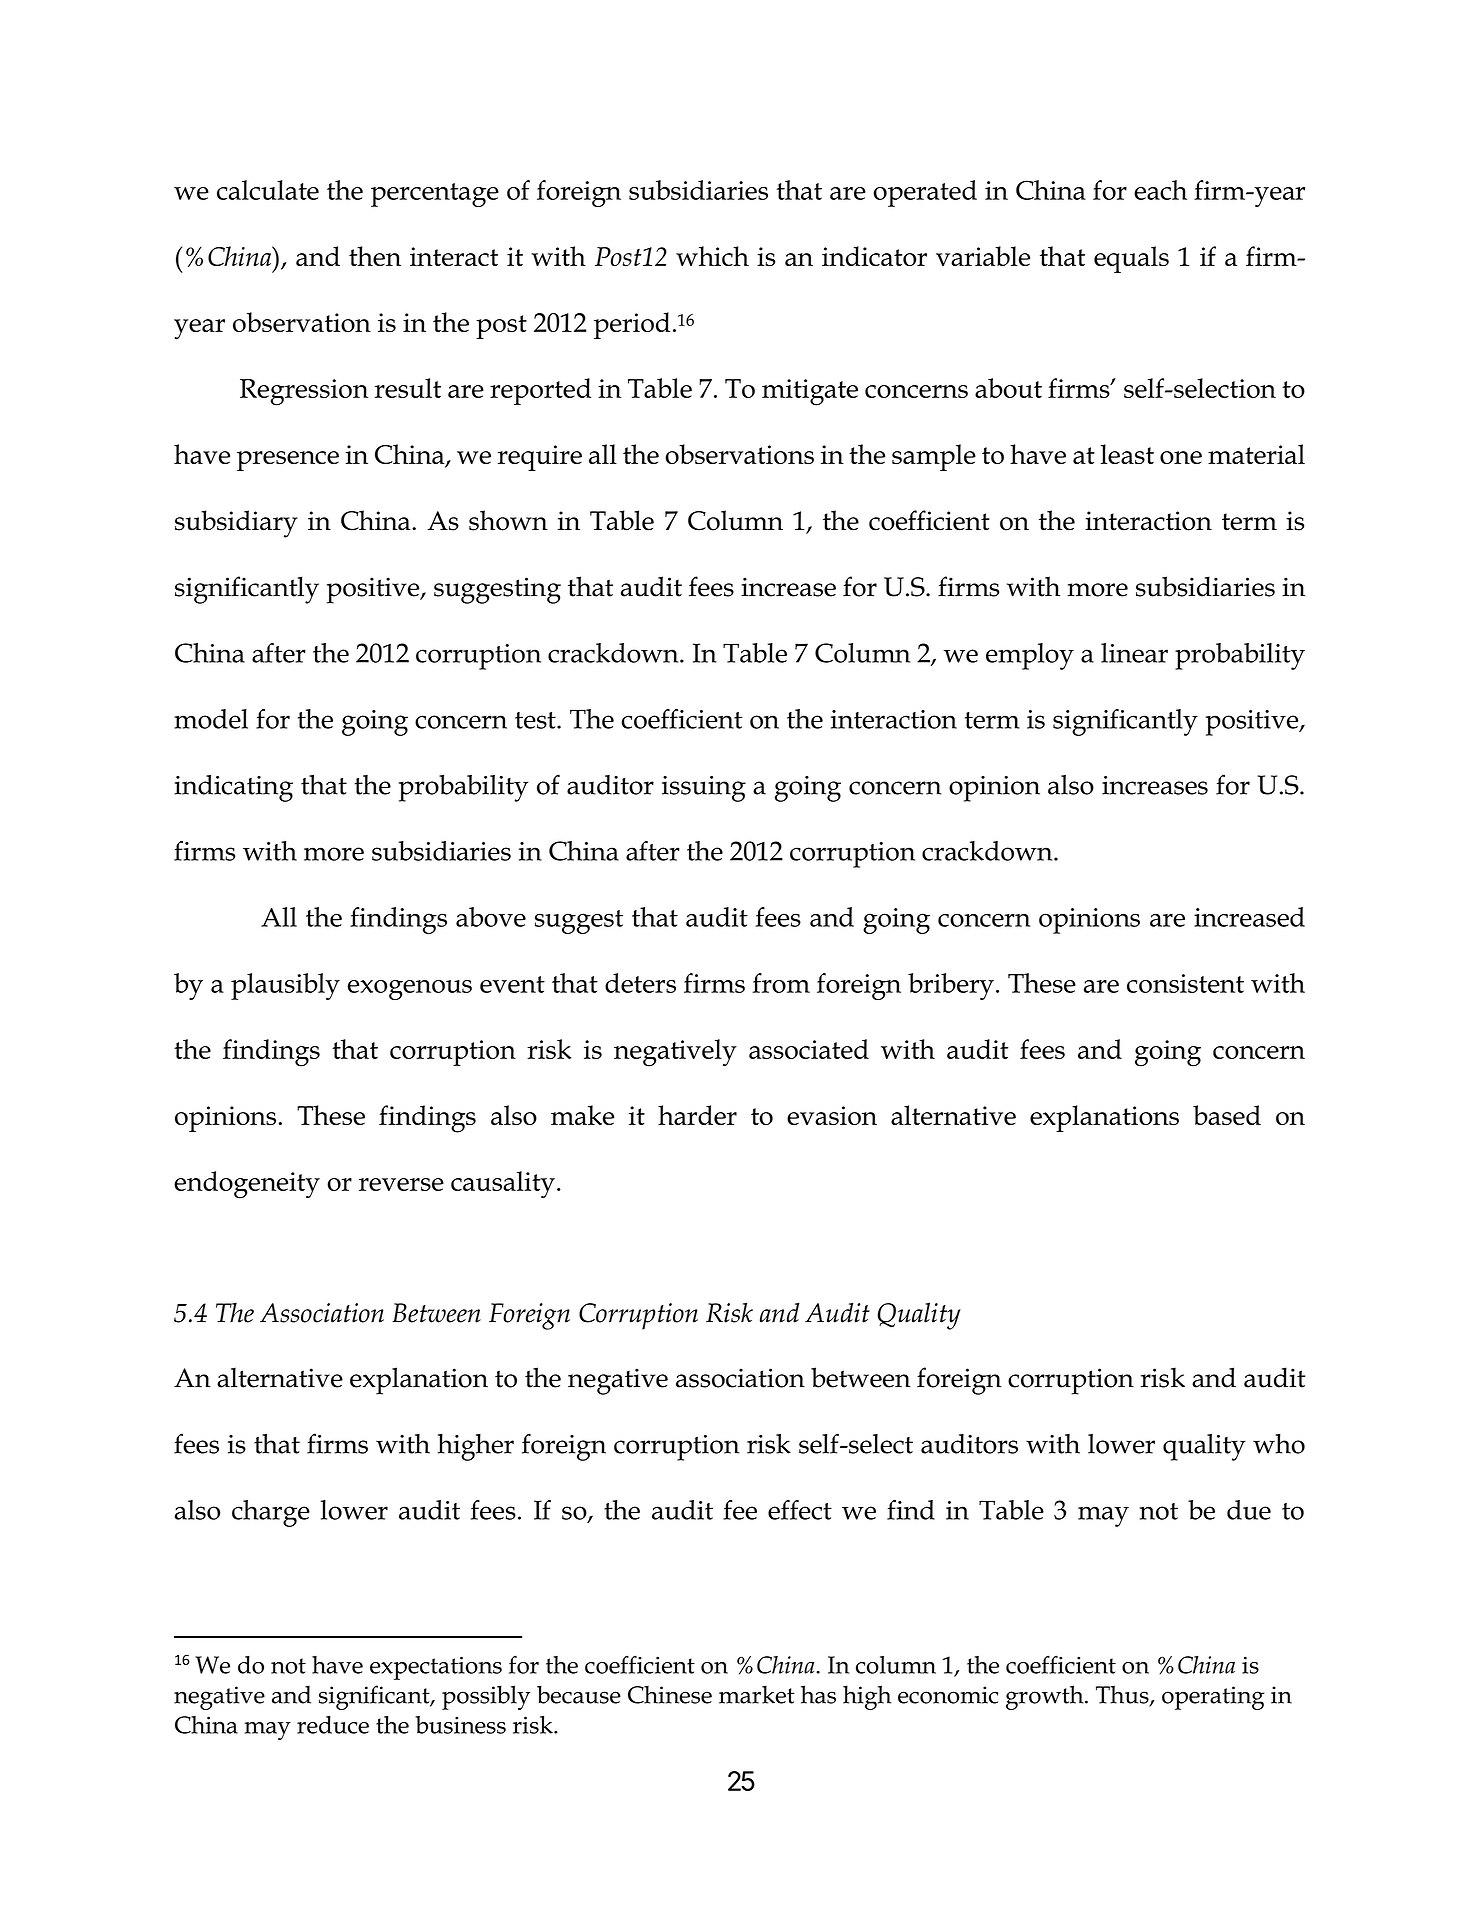  I want to click on then, so click(375, 256).
